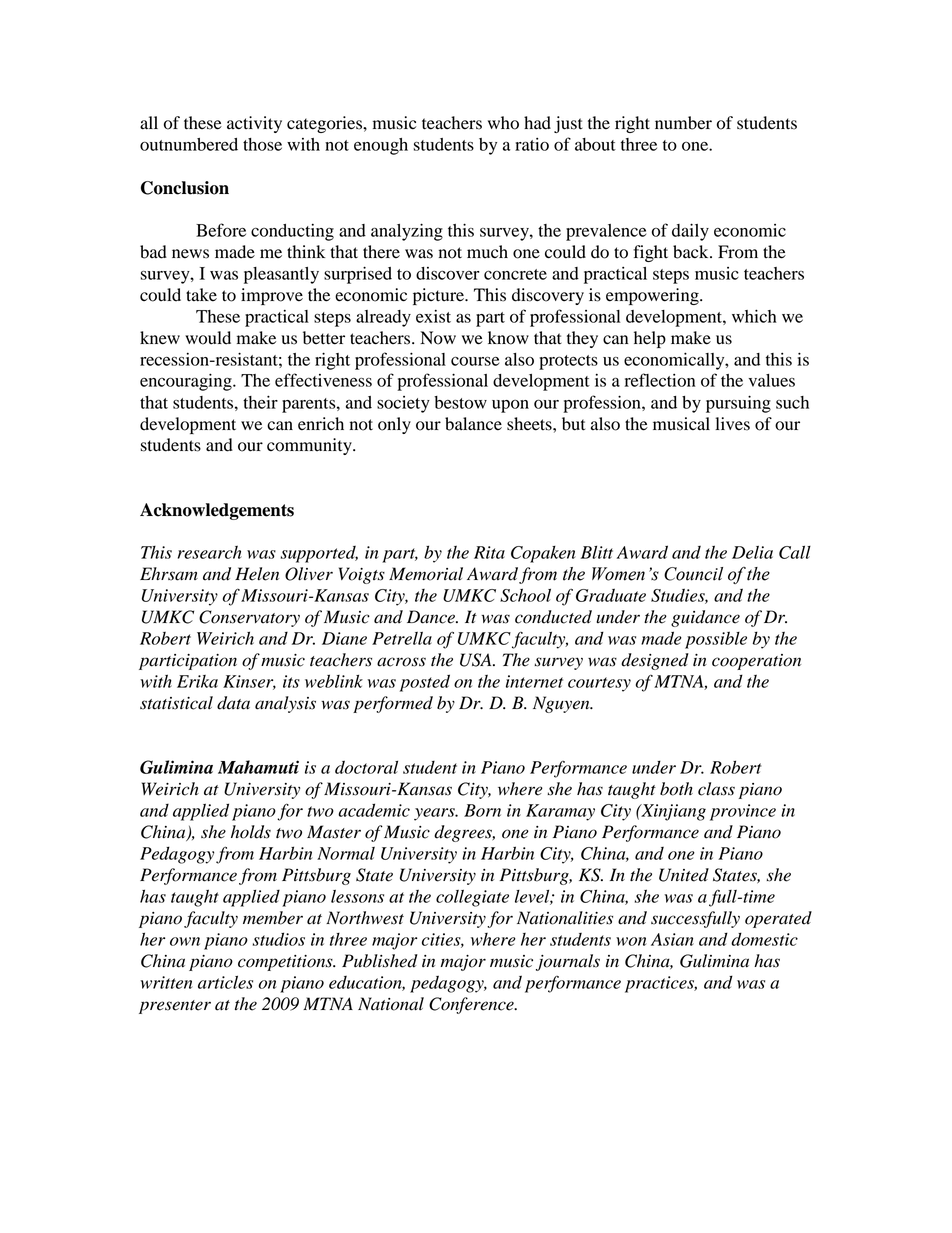 Image resolution: width=952 pixels, height=1233 pixels. What do you see at coordinates (225, 982) in the image?
I see `articles` at bounding box center [225, 982].
